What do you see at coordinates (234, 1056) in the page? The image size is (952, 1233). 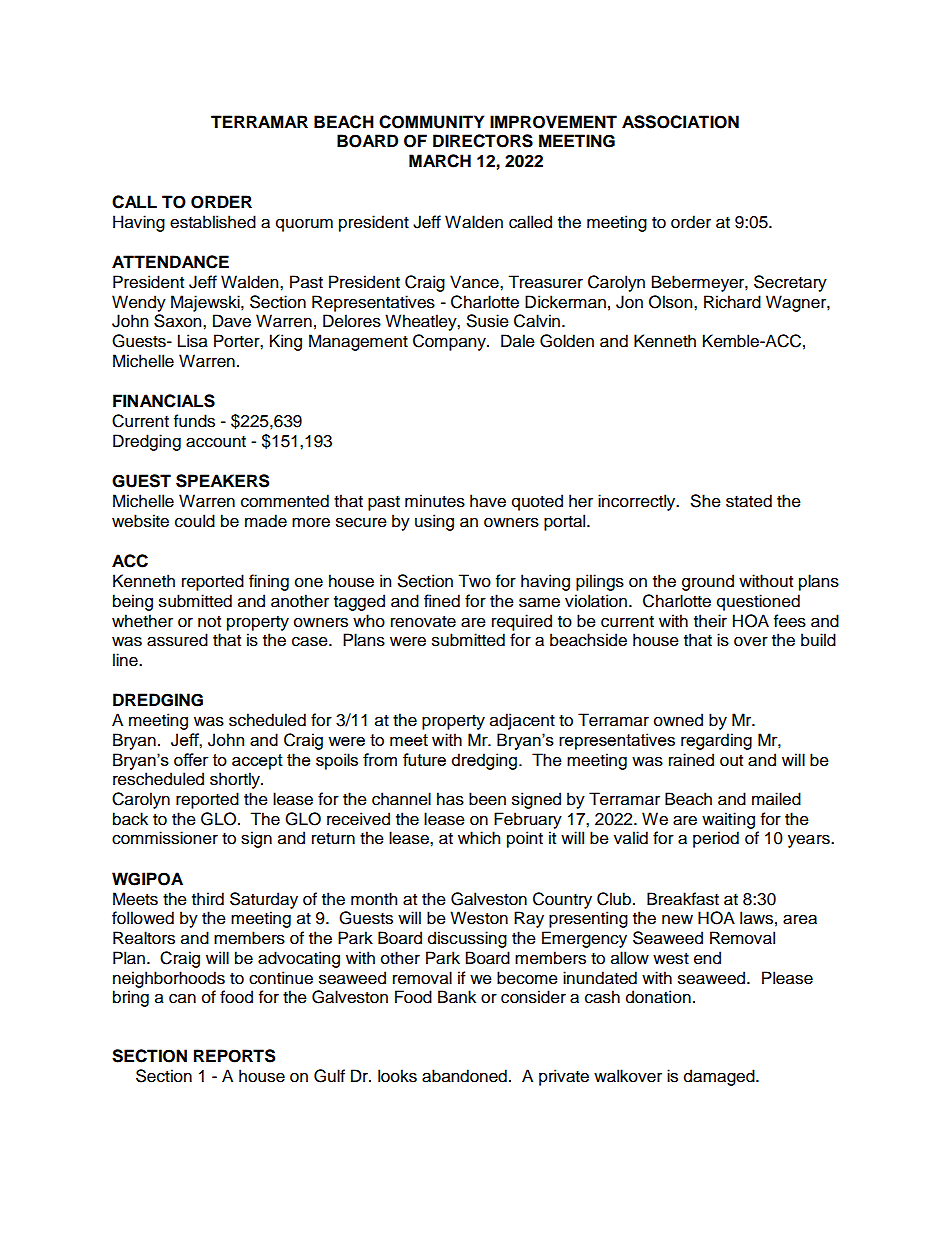 I see `REPORTS` at bounding box center [234, 1056].
